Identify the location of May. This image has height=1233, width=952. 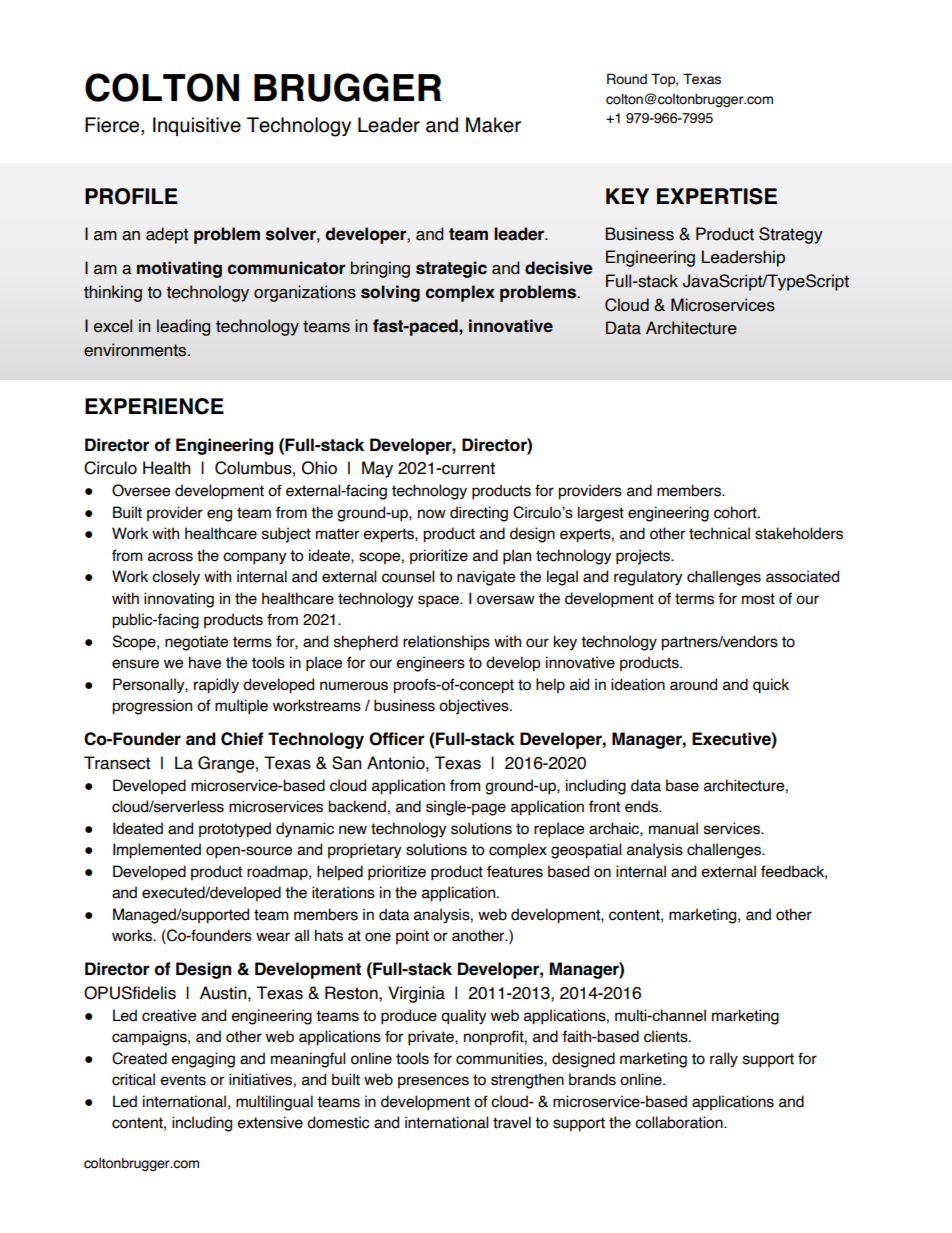
(377, 469).
